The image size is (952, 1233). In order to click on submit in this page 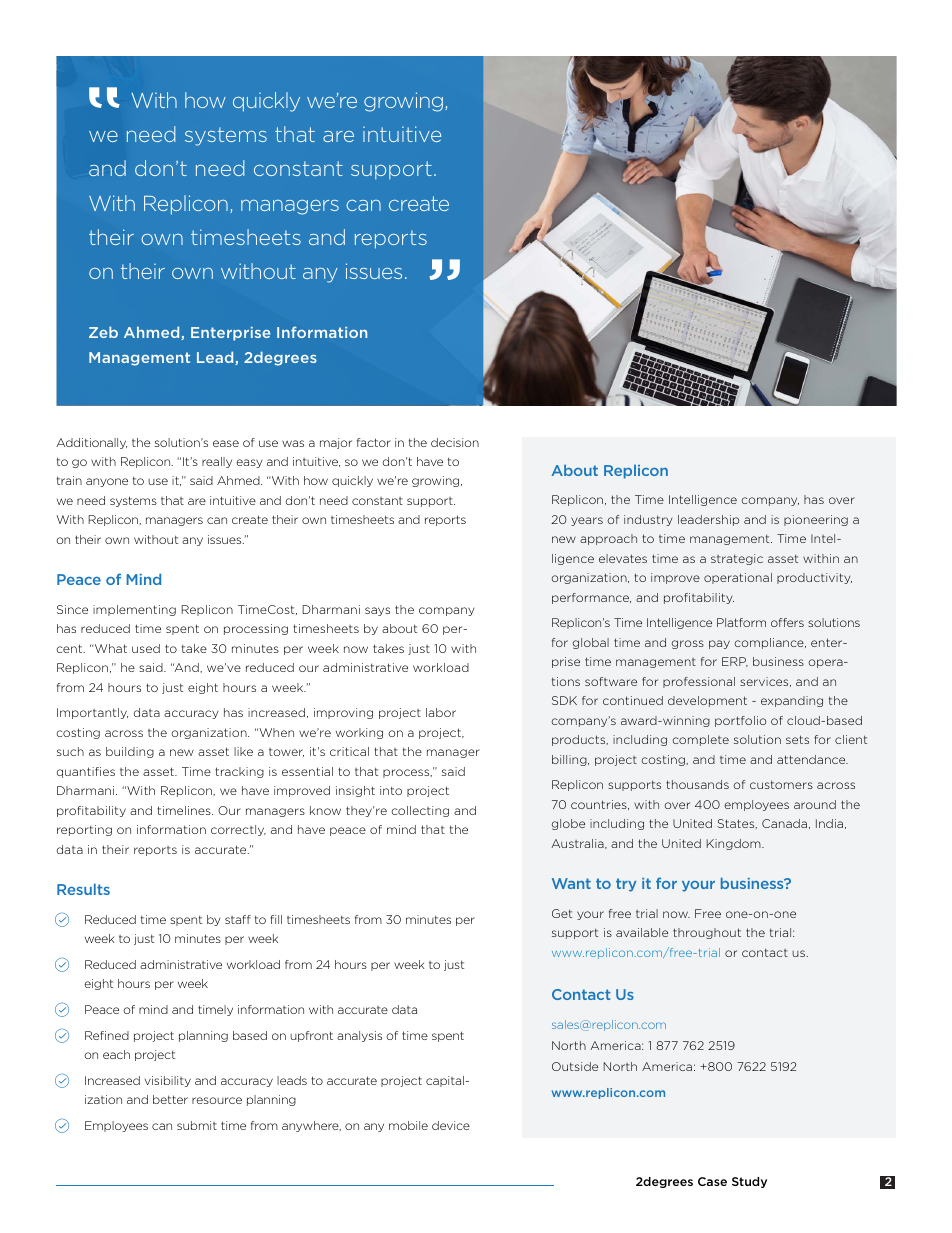, I will do `click(197, 1125)`.
